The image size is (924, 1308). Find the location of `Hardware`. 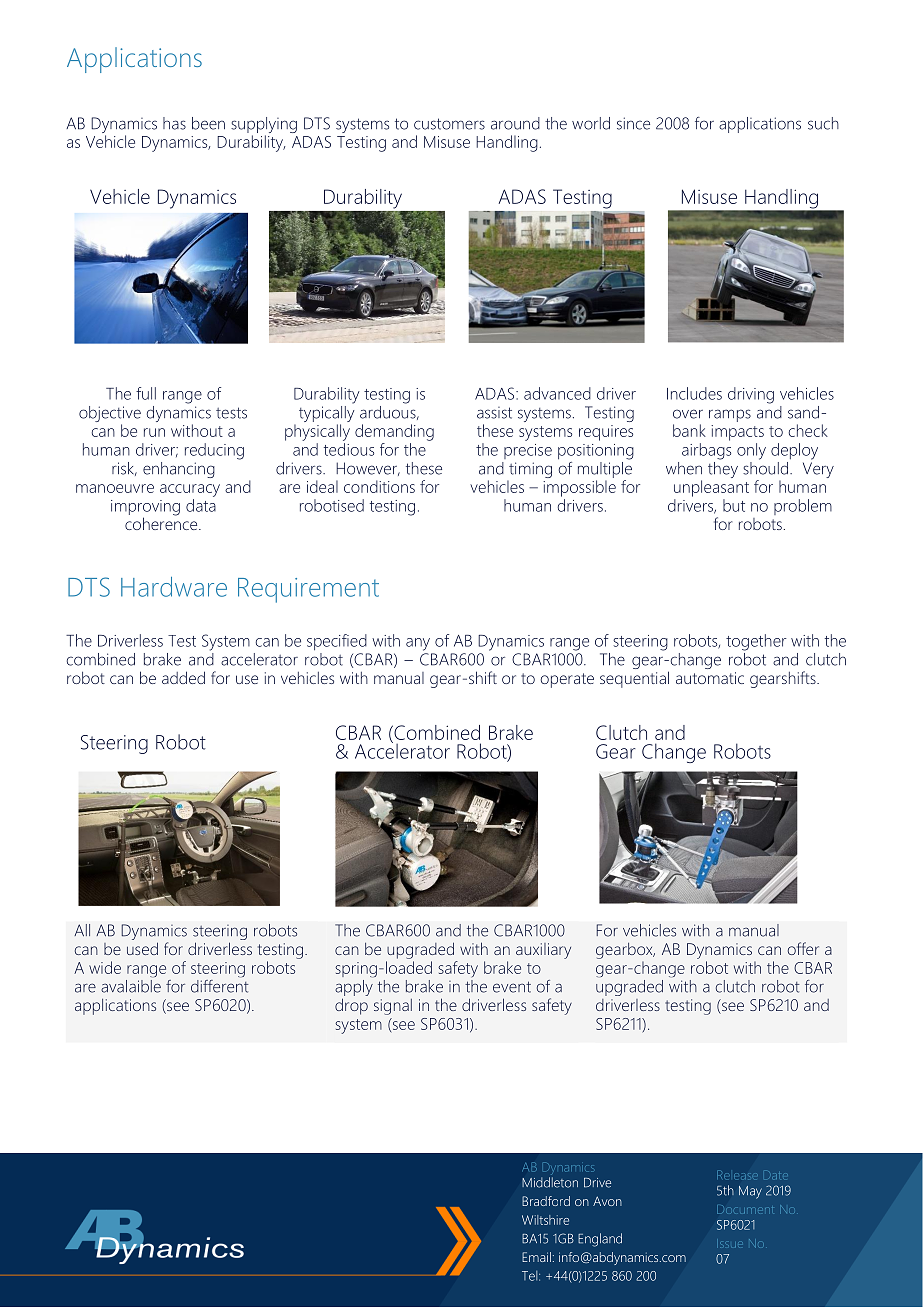

Hardware is located at coordinates (174, 587).
